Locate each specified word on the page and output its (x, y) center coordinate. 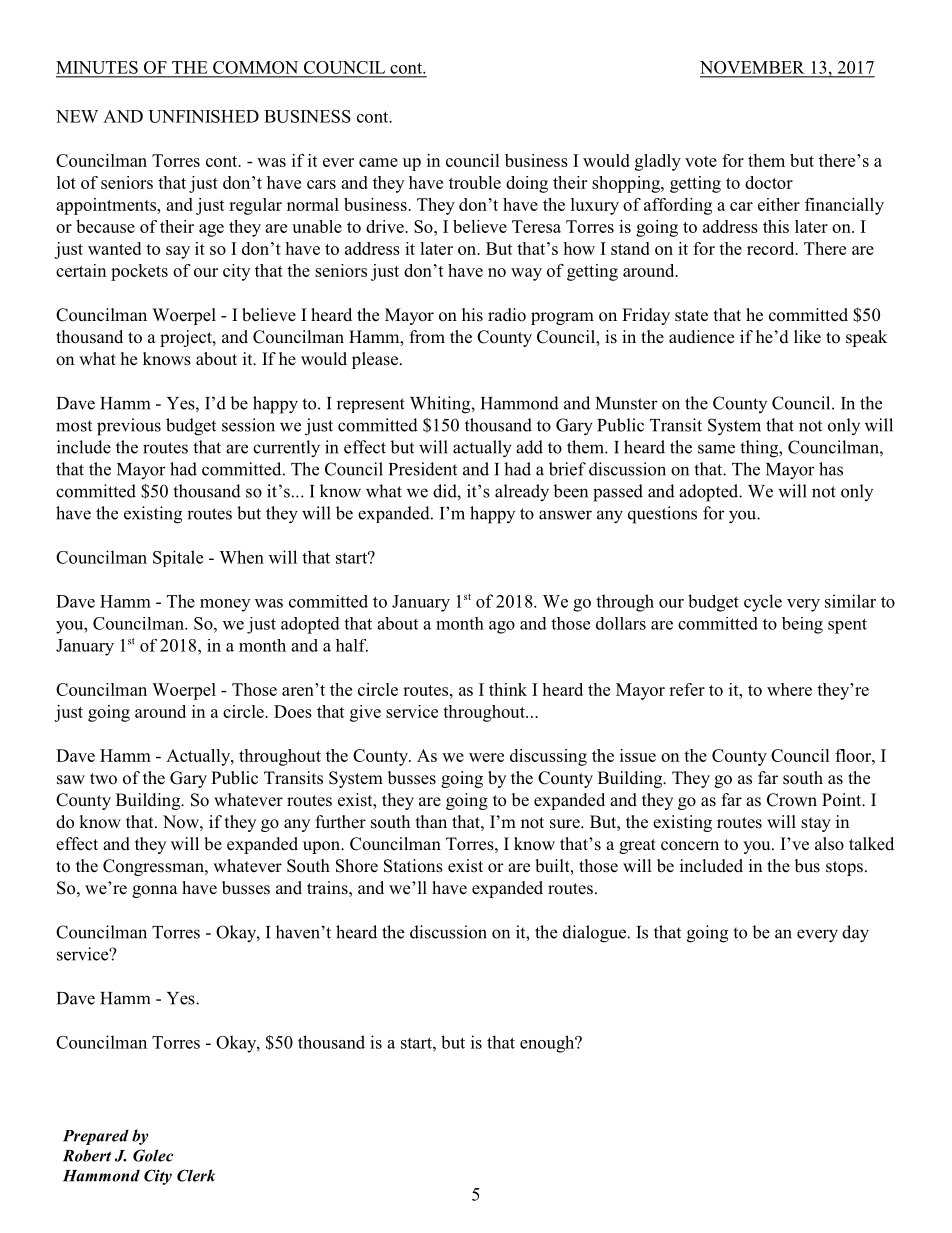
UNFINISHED (203, 116)
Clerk (196, 1175)
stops (844, 868)
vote (701, 161)
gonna (155, 891)
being (802, 625)
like (807, 337)
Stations (413, 866)
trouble (475, 182)
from (427, 337)
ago (502, 627)
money (225, 605)
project (187, 338)
